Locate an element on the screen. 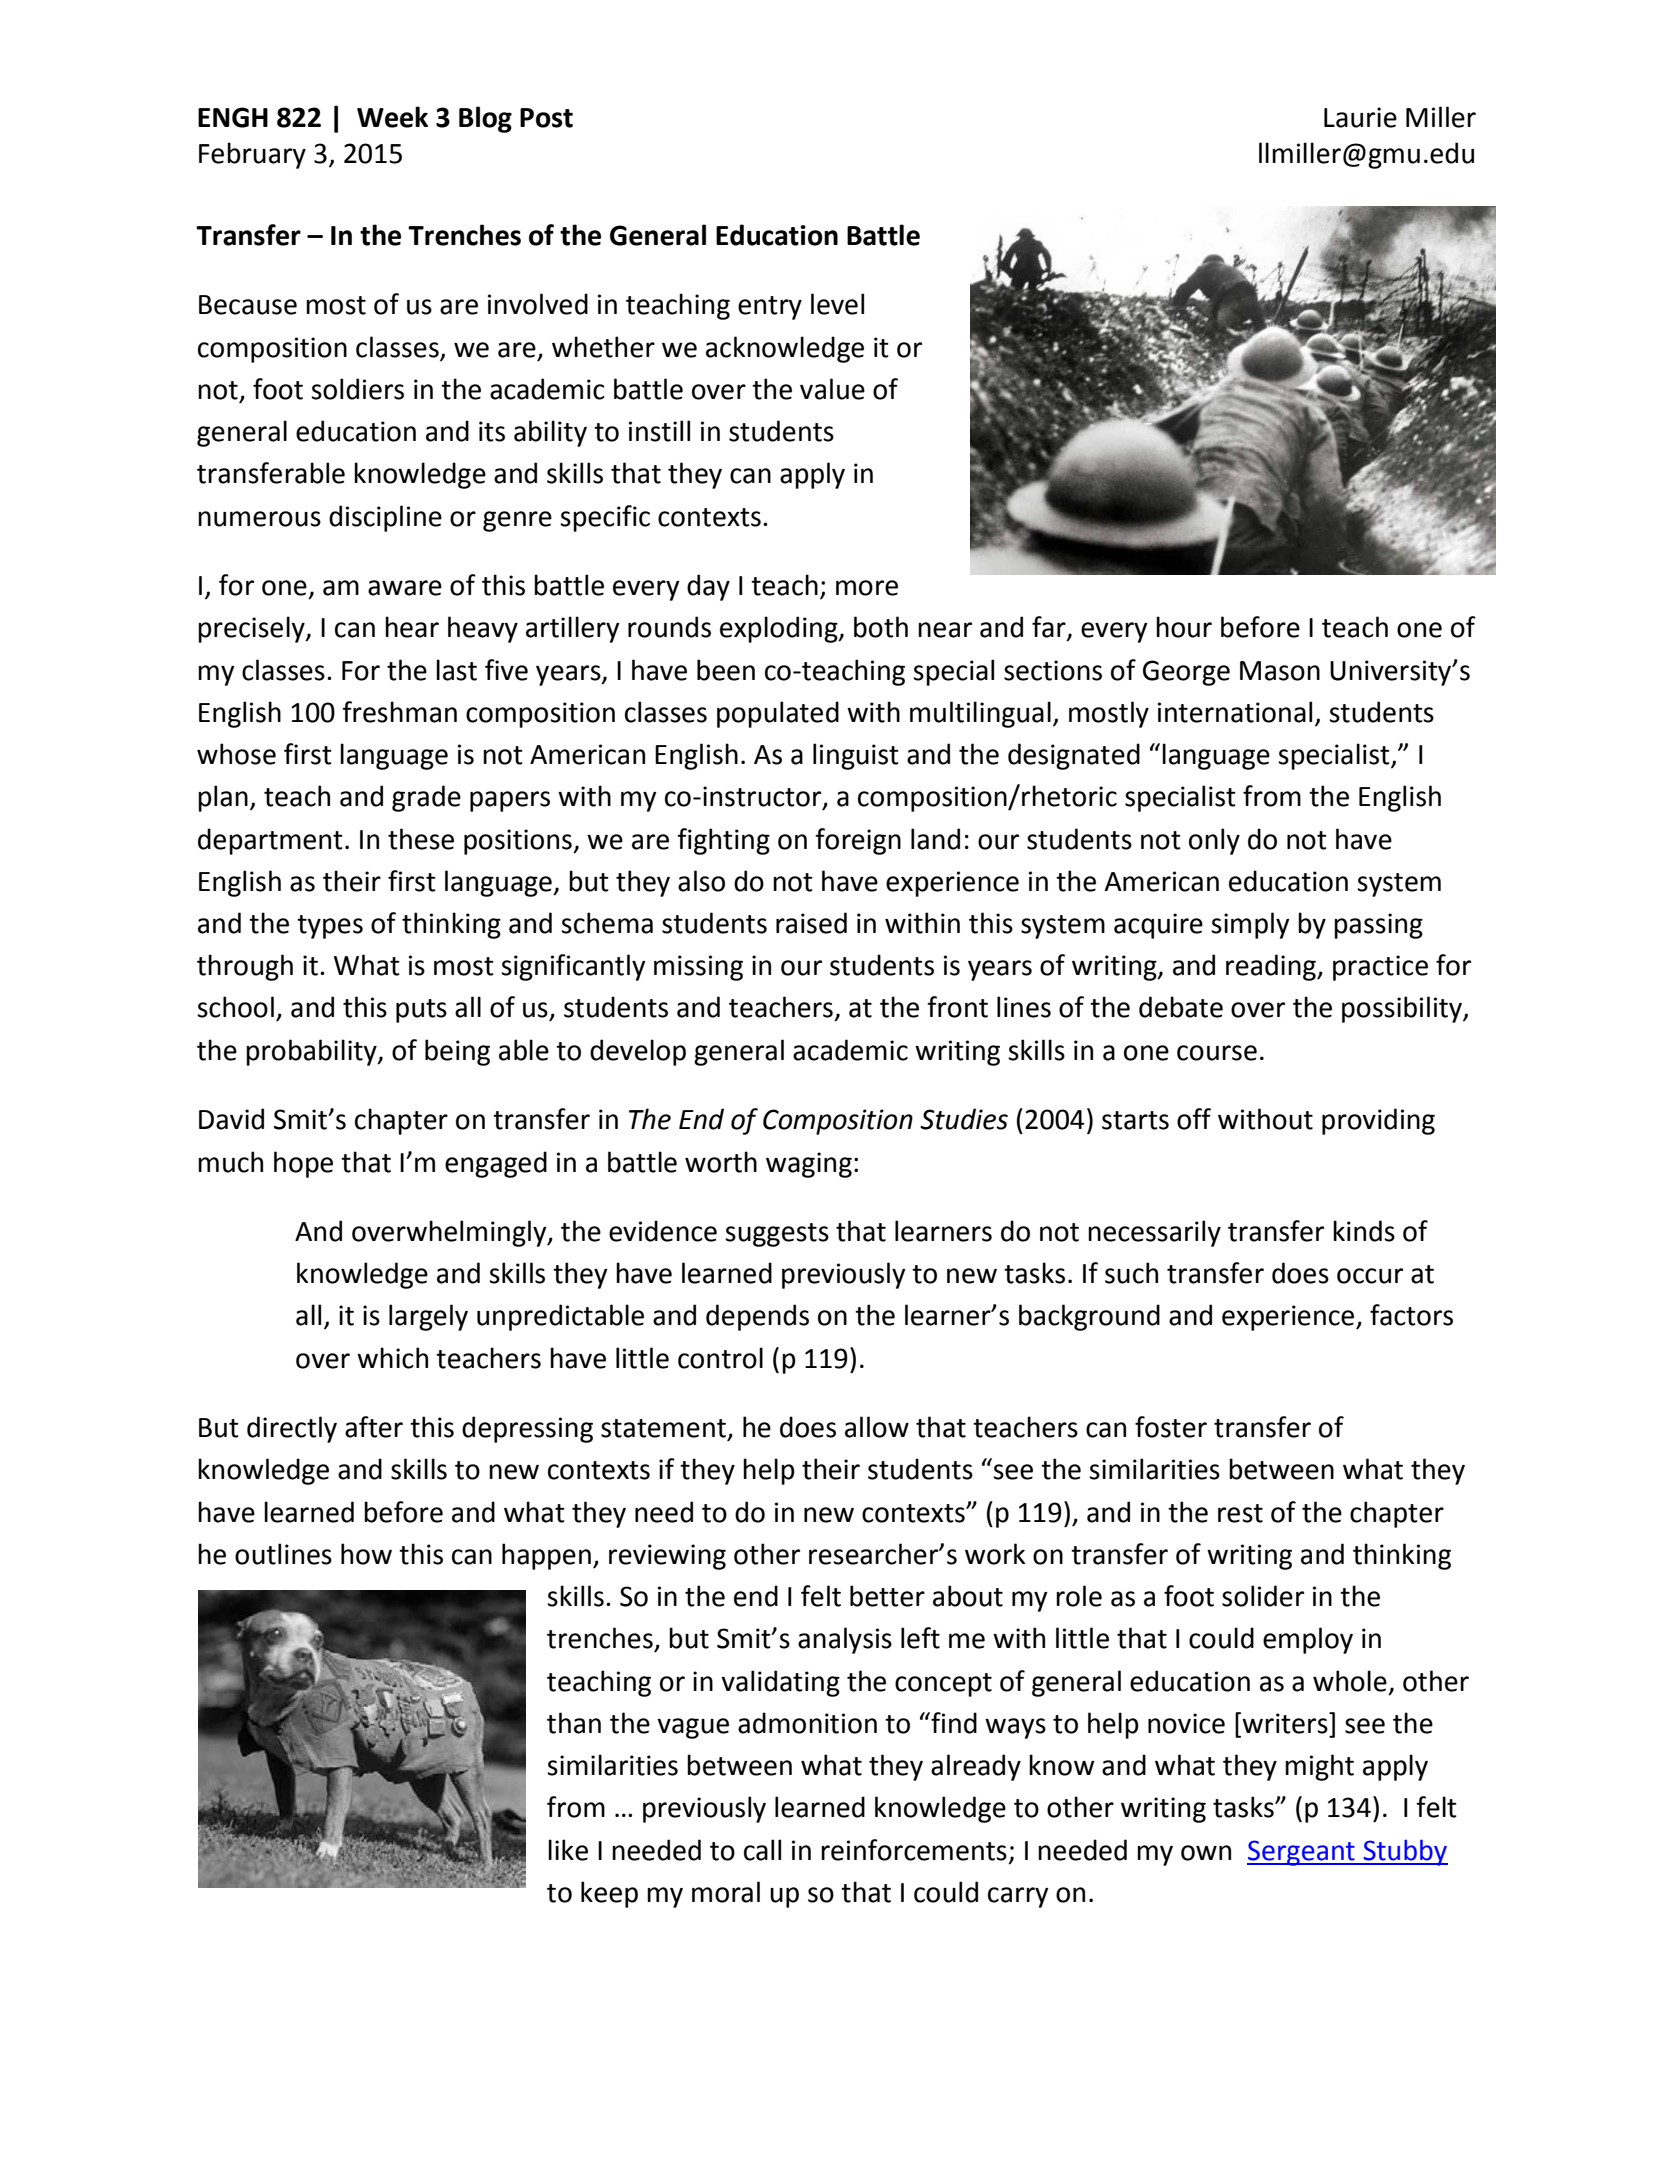 The image size is (1673, 2166). puts is located at coordinates (421, 1011).
